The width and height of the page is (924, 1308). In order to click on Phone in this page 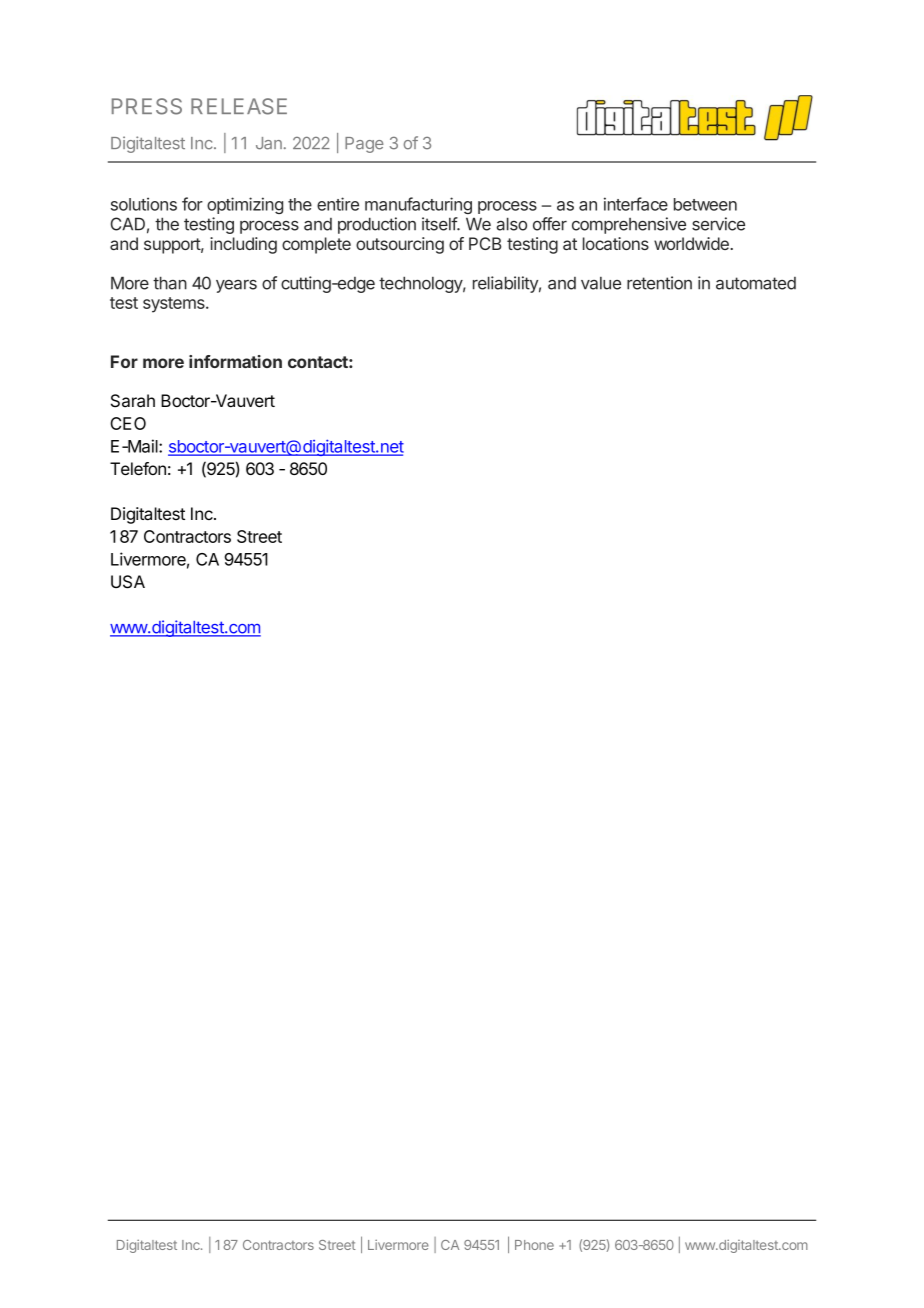, I will do `click(534, 1245)`.
